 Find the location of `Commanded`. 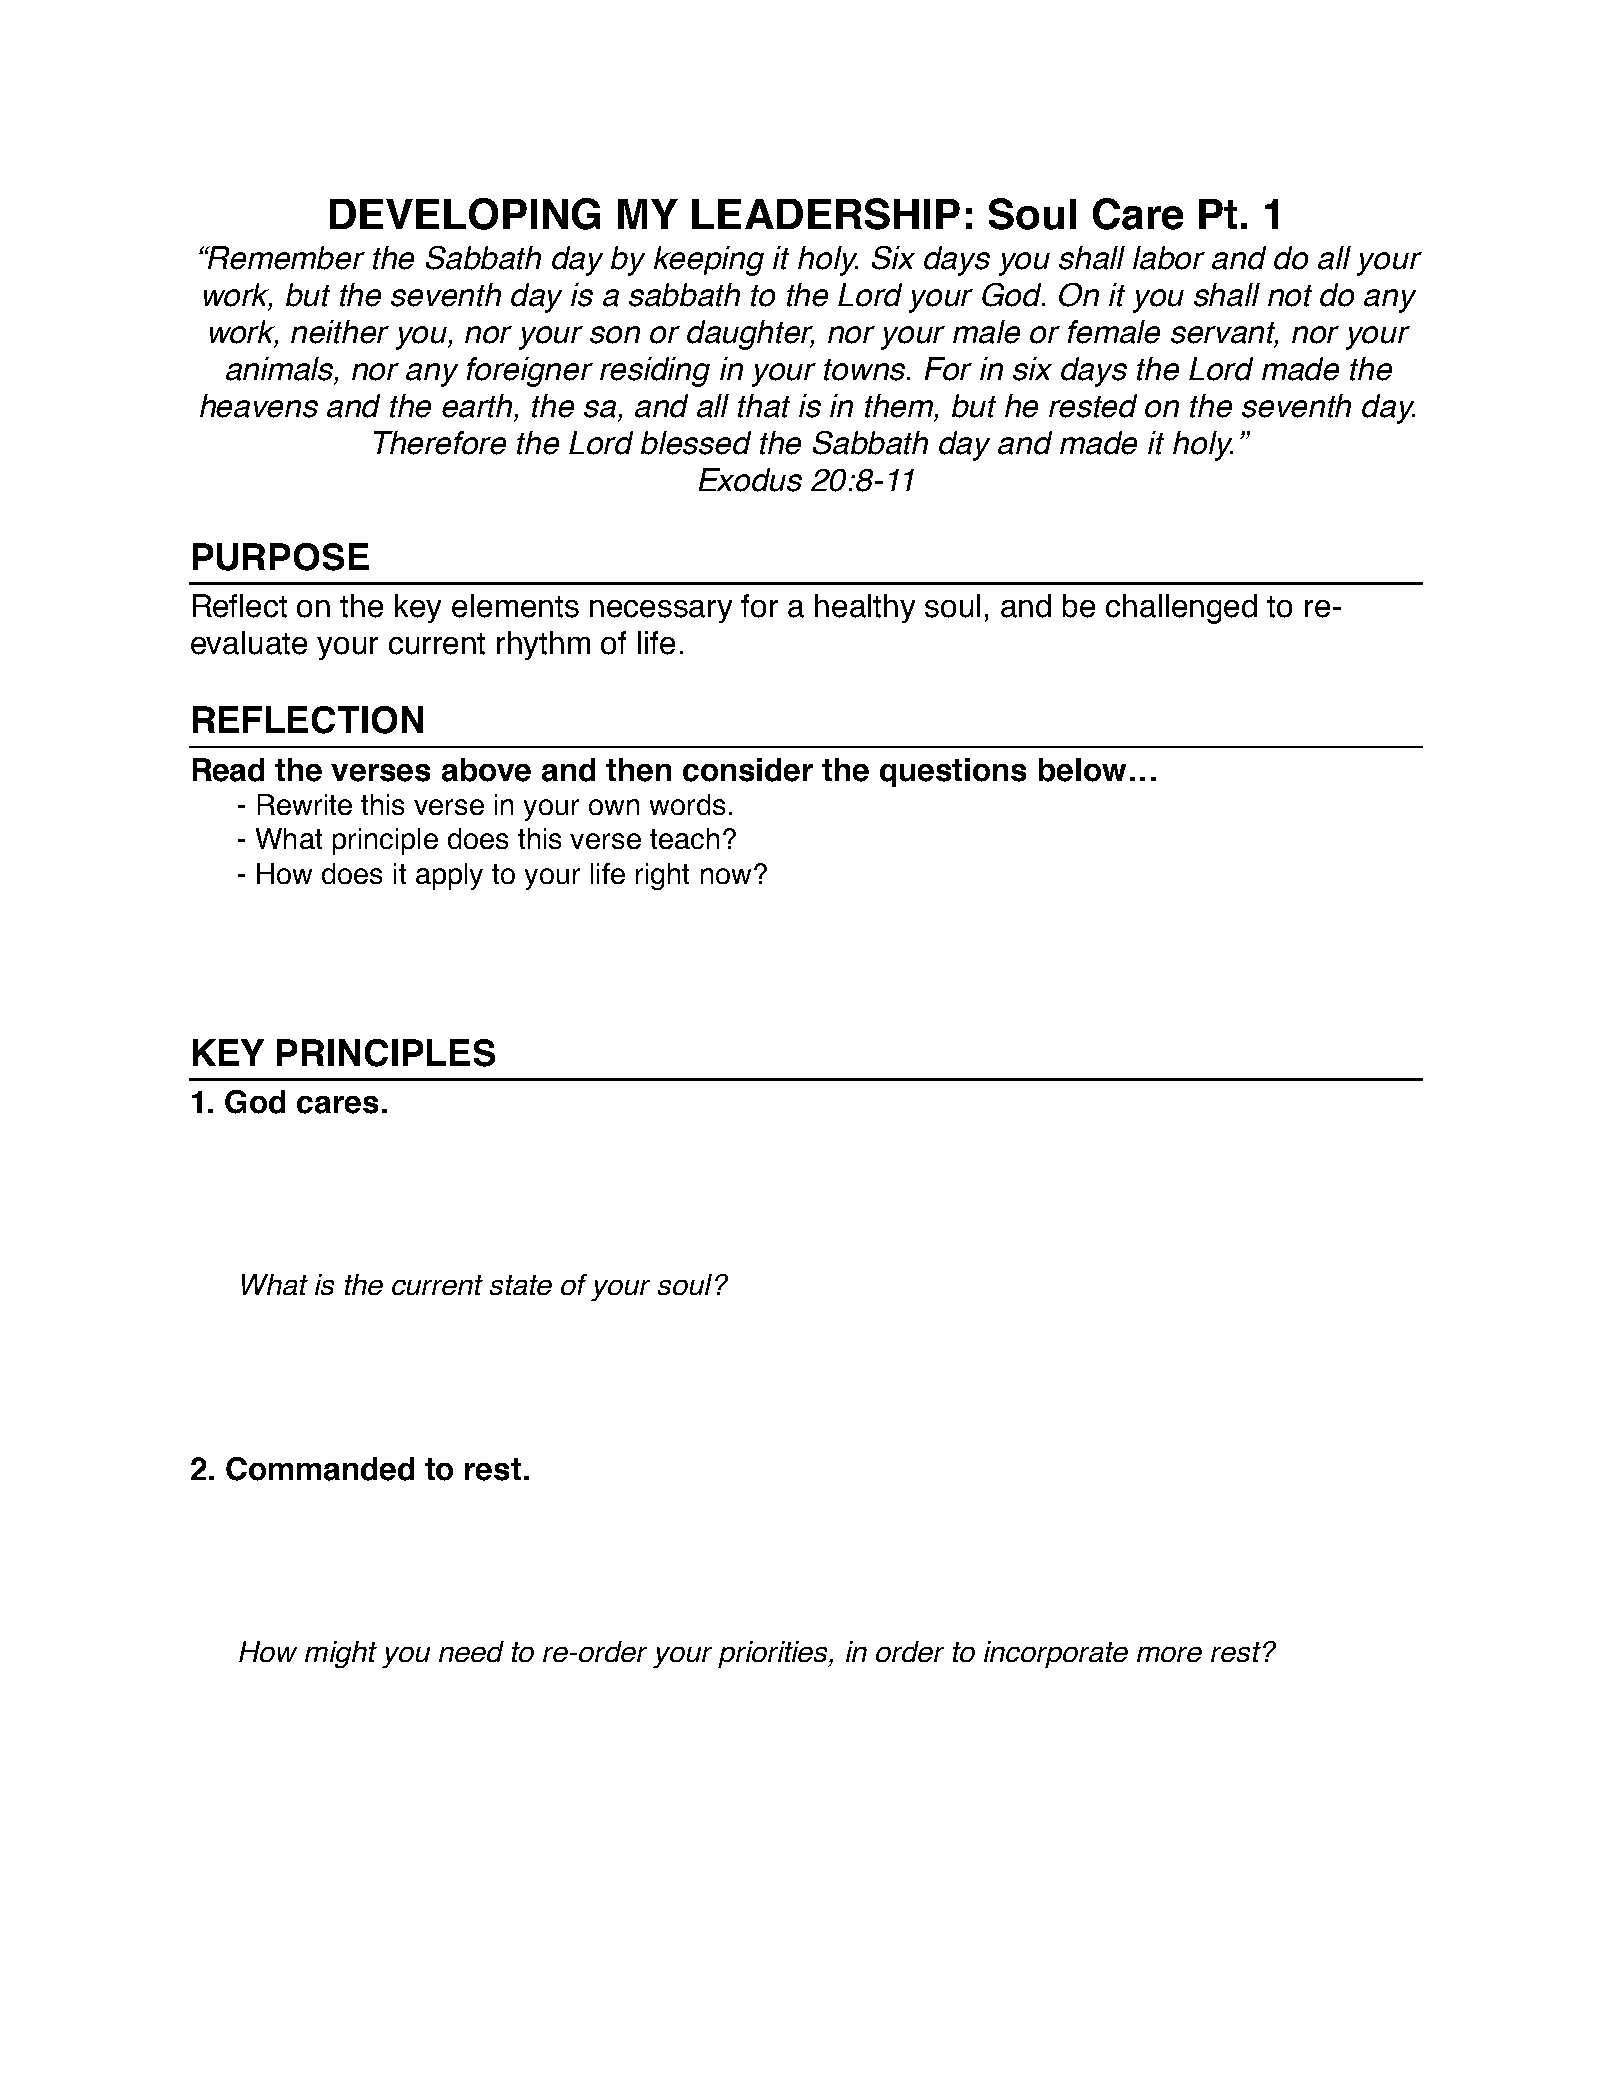

Commanded is located at coordinates (320, 1469).
